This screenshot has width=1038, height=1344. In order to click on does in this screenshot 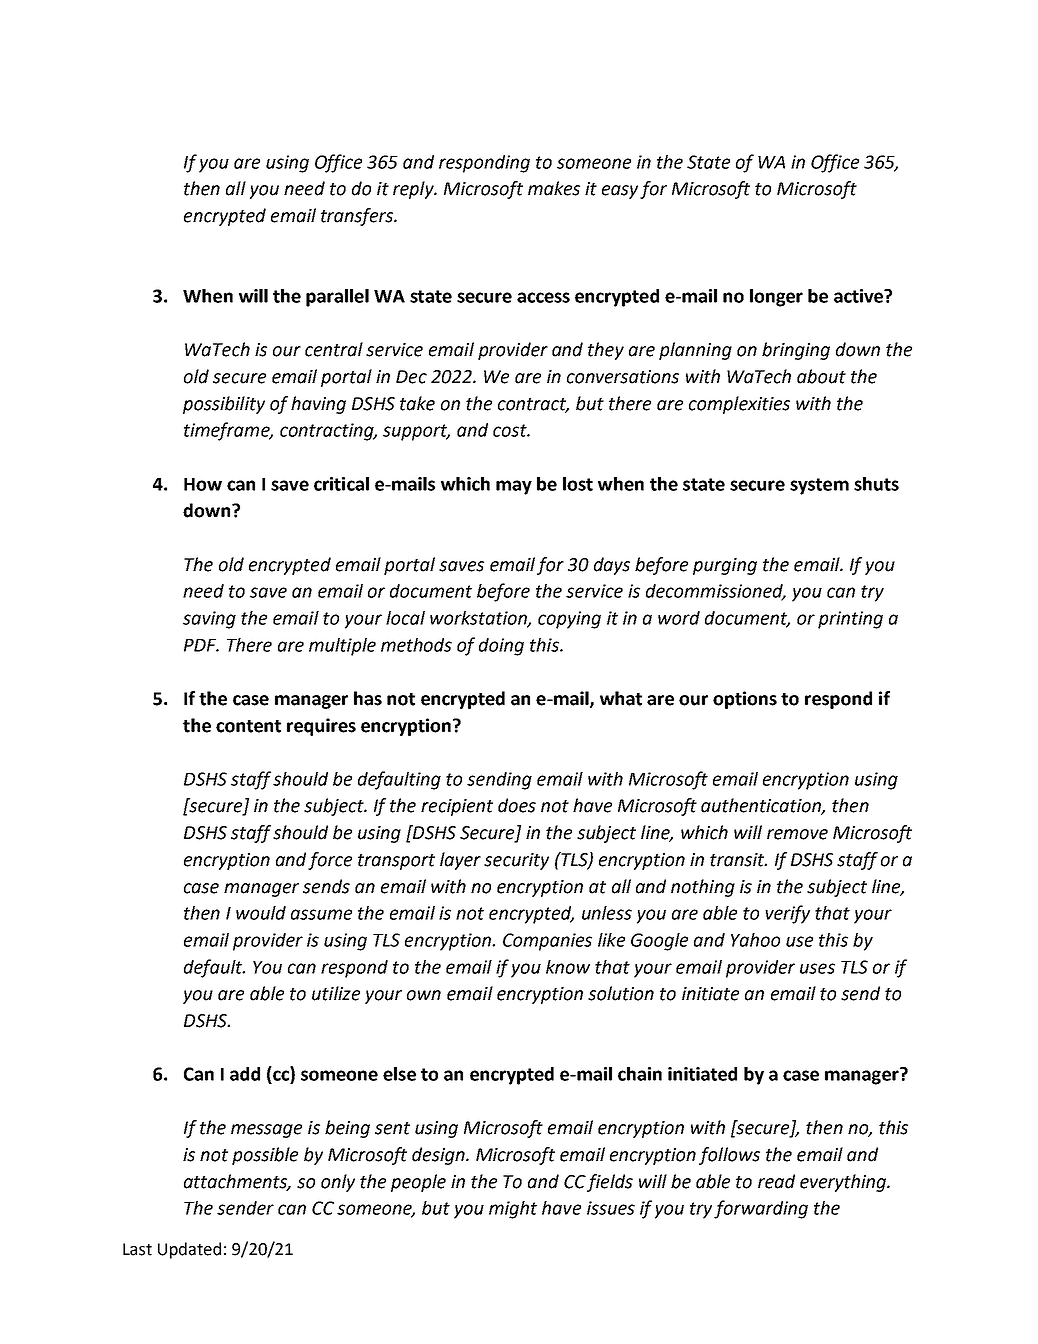, I will do `click(517, 805)`.
